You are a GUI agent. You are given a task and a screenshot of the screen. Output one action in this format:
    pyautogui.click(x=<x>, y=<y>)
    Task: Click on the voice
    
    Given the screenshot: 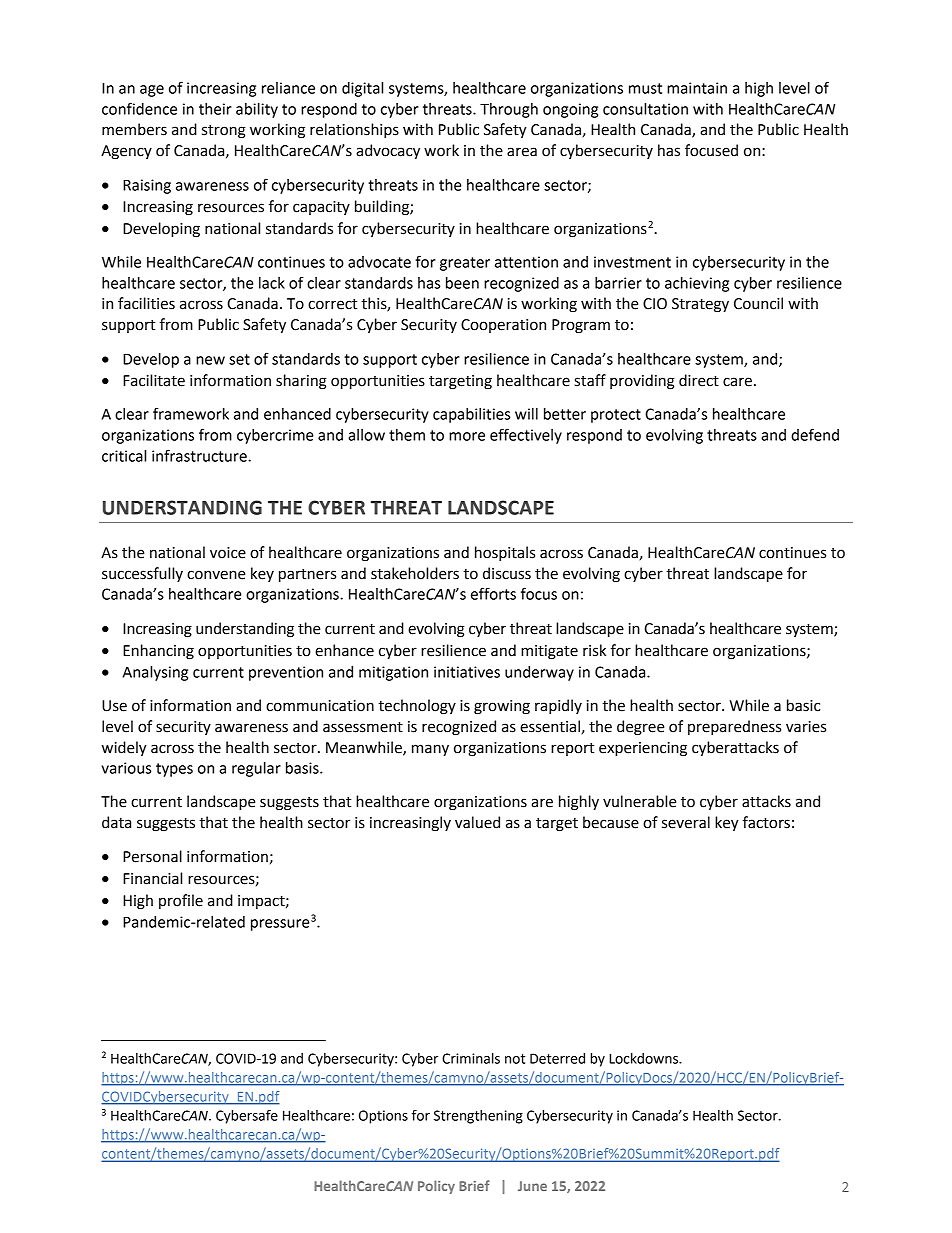 What is the action you would take?
    pyautogui.click(x=228, y=553)
